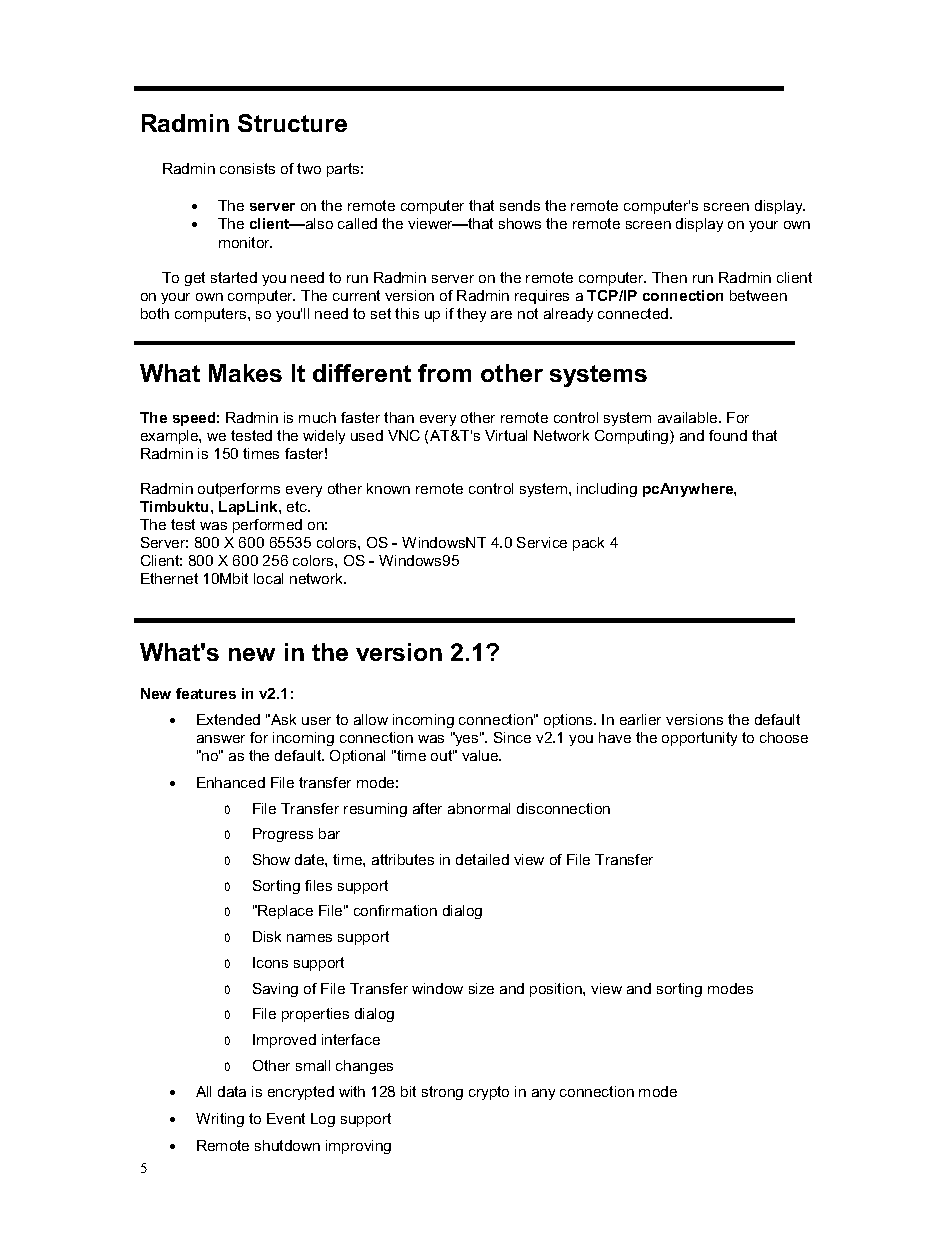  Describe the element at coordinates (231, 782) in the screenshot. I see `Enhanced` at that location.
